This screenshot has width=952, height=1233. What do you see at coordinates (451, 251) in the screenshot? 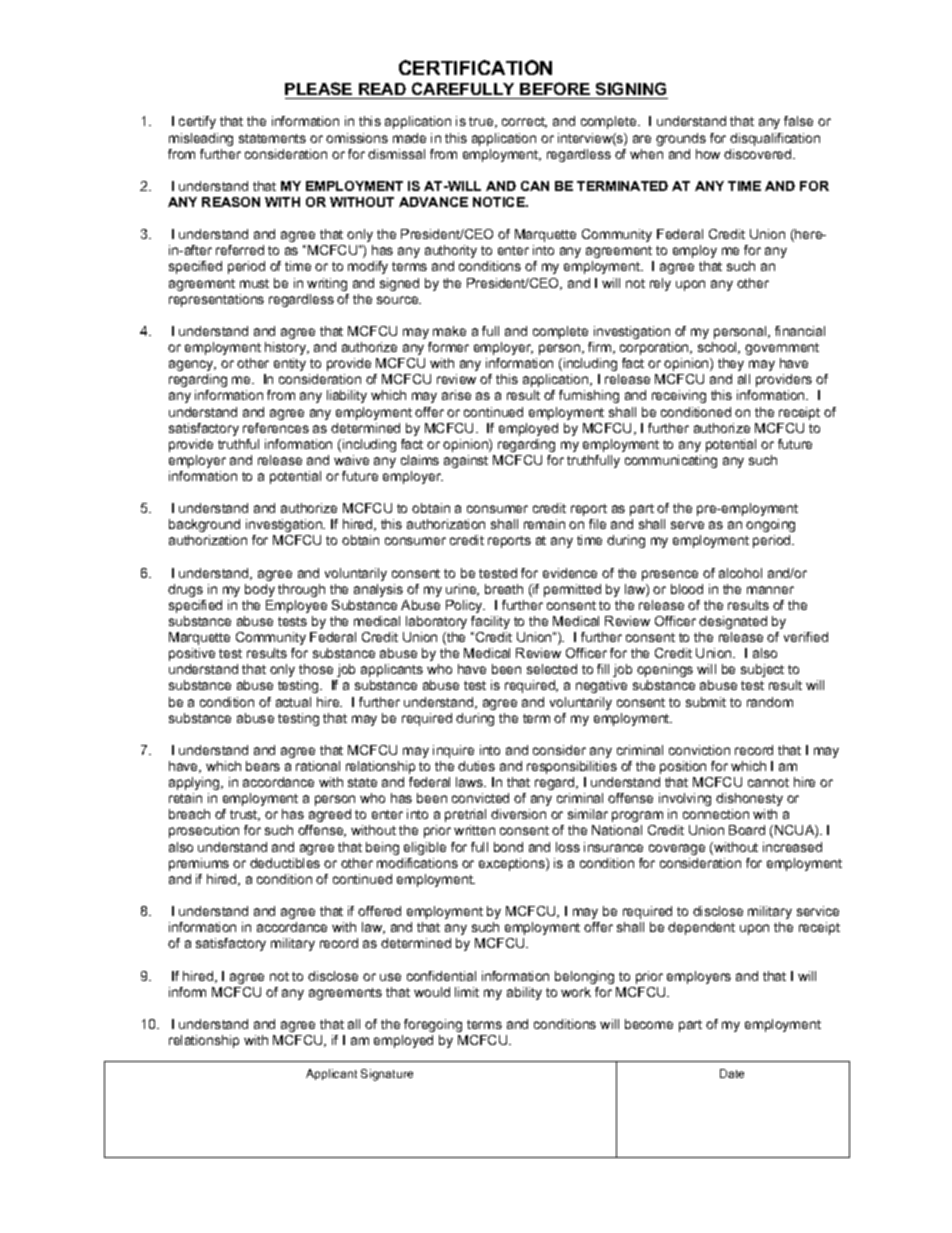
I see `authority` at bounding box center [451, 251].
